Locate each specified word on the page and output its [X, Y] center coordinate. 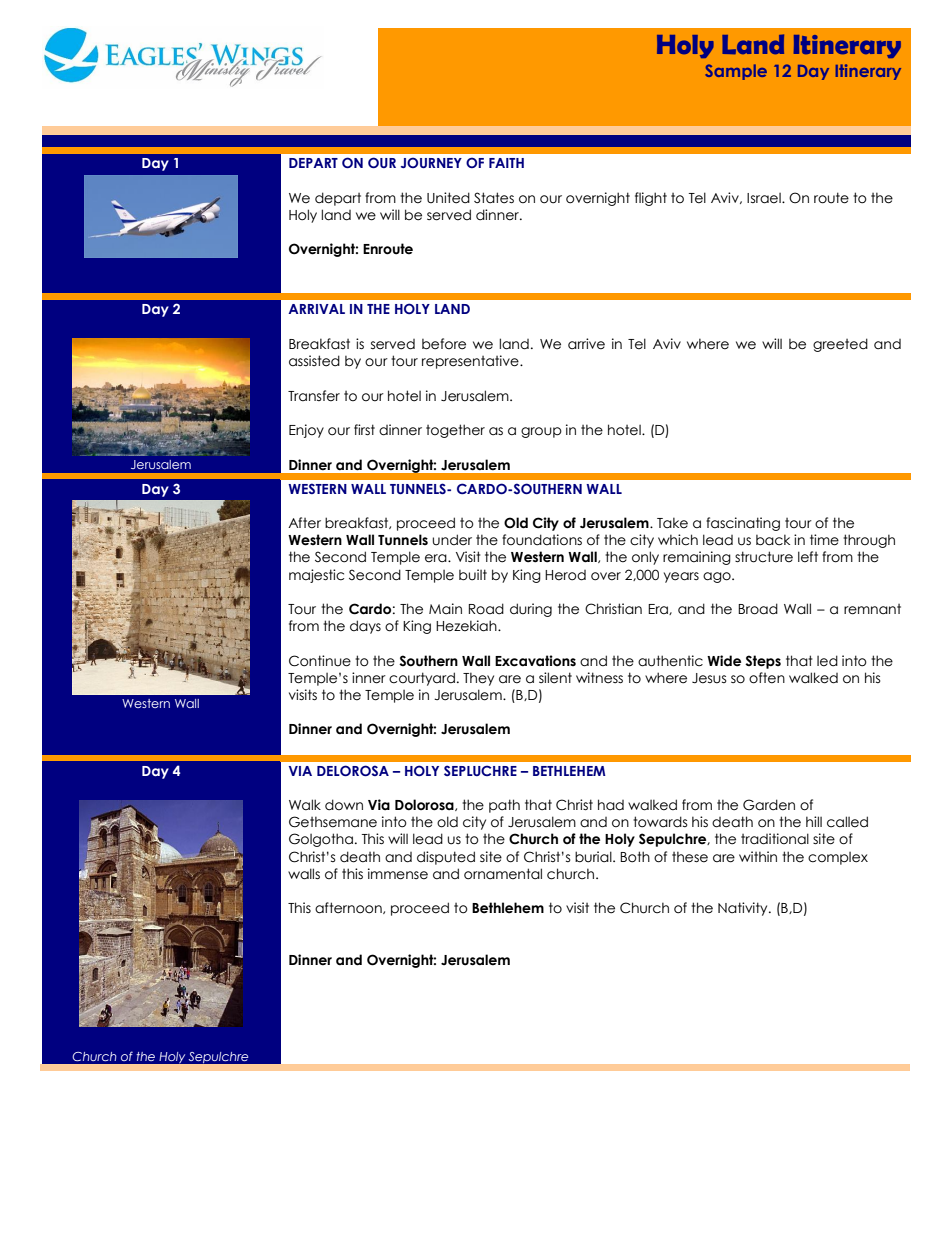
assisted [314, 361]
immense [398, 874]
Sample [736, 72]
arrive [586, 344]
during [531, 610]
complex [838, 858]
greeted [840, 345]
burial [594, 857]
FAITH [506, 163]
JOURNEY [431, 162]
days [365, 627]
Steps [763, 662]
